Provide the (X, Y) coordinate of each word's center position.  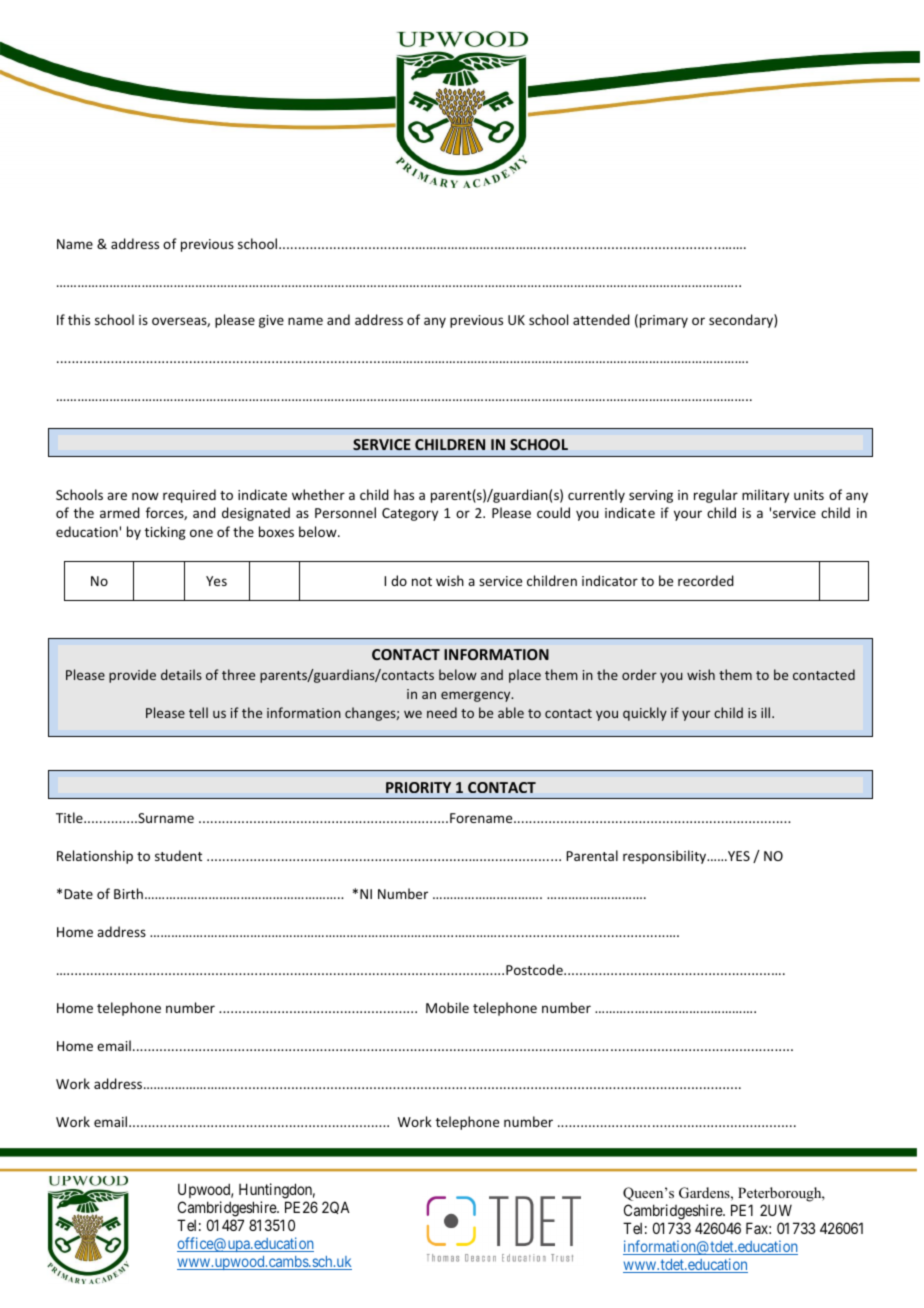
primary (664, 321)
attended (601, 319)
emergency (477, 696)
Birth (128, 893)
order (639, 674)
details (181, 674)
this (79, 319)
